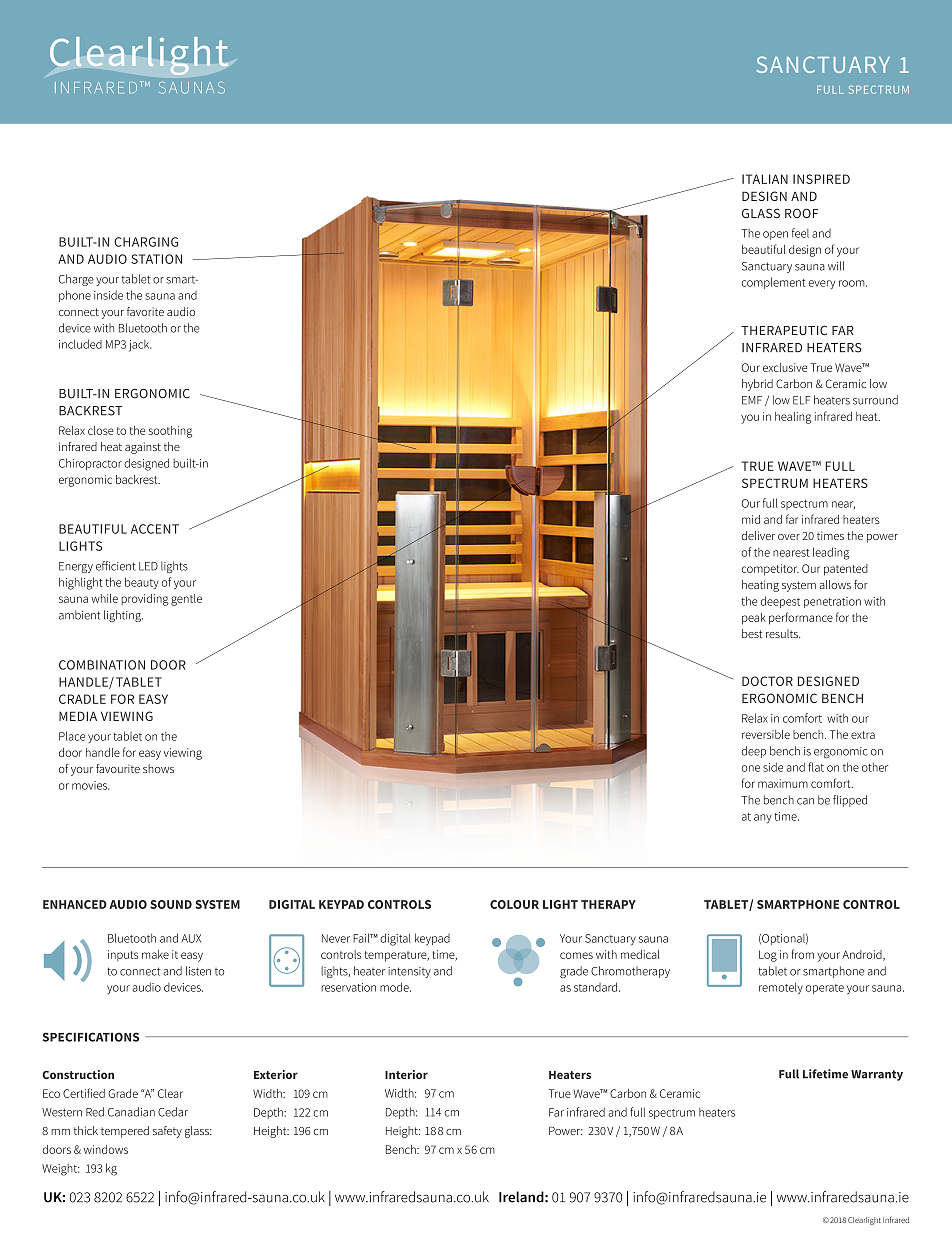 This screenshot has height=1233, width=952. What do you see at coordinates (406, 1074) in the screenshot?
I see `Interior` at bounding box center [406, 1074].
